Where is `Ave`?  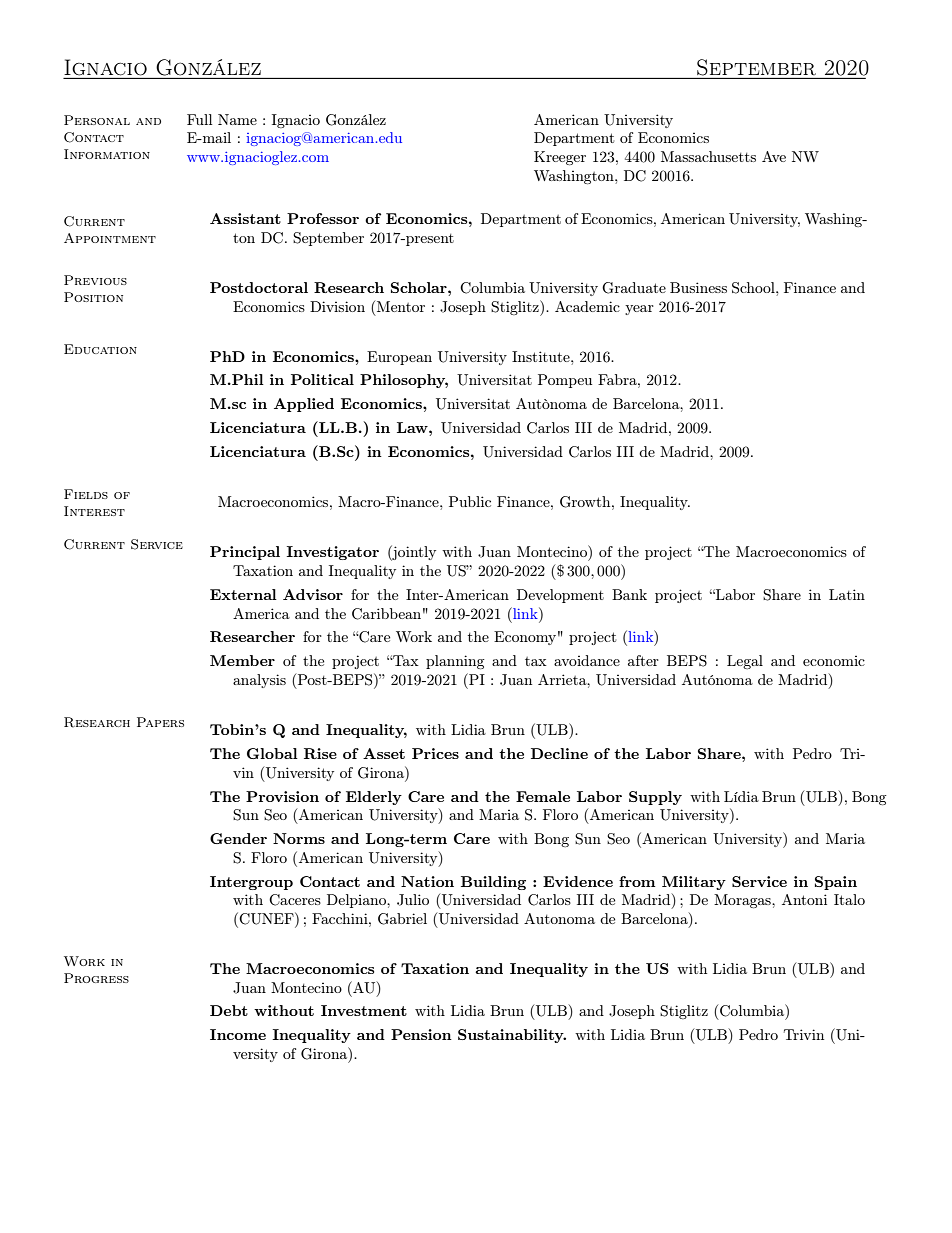
Ave is located at coordinates (774, 156).
